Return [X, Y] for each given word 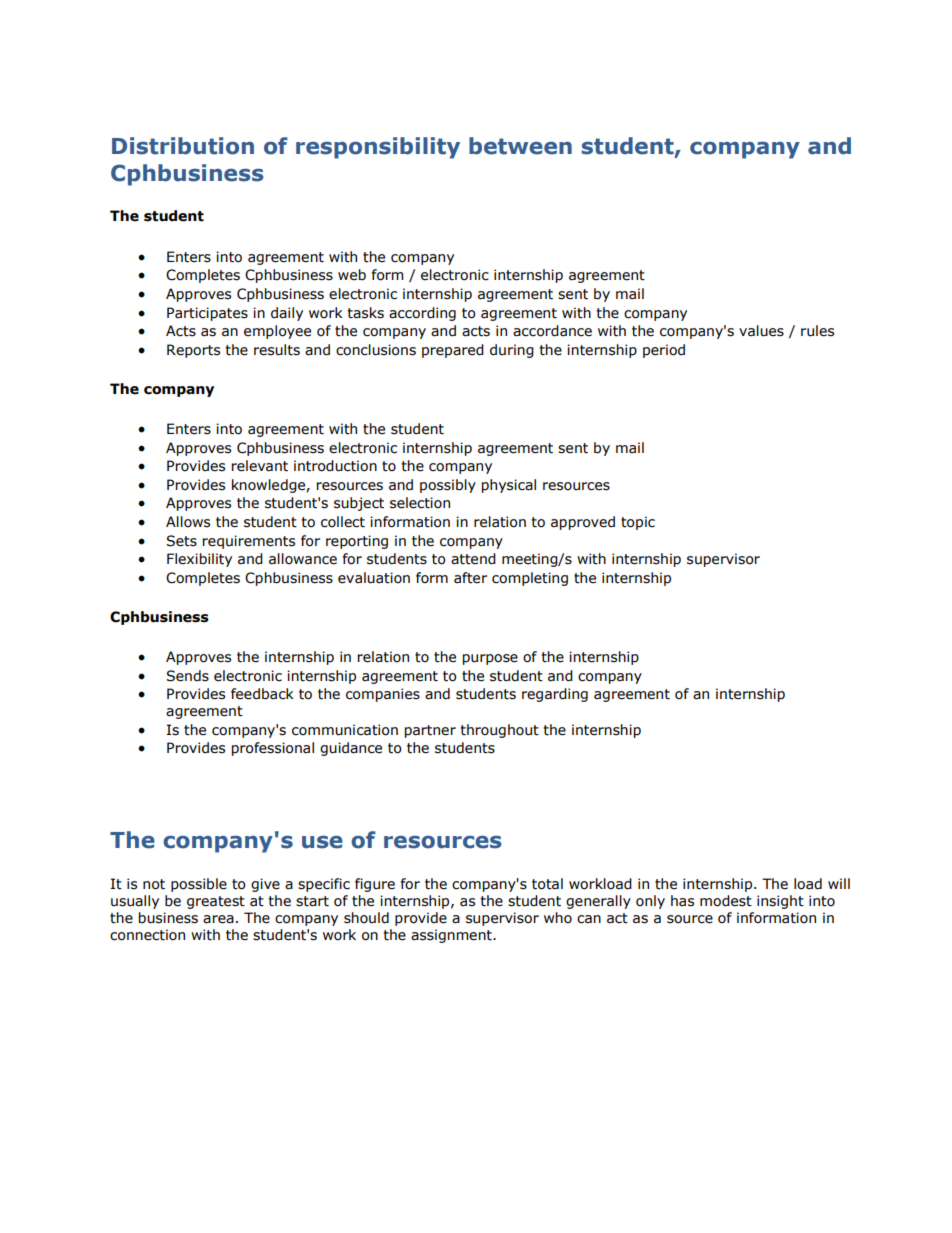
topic [638, 523]
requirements [249, 542]
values [761, 331]
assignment [452, 936]
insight [780, 902]
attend [473, 559]
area [218, 919]
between [520, 146]
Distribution [183, 146]
